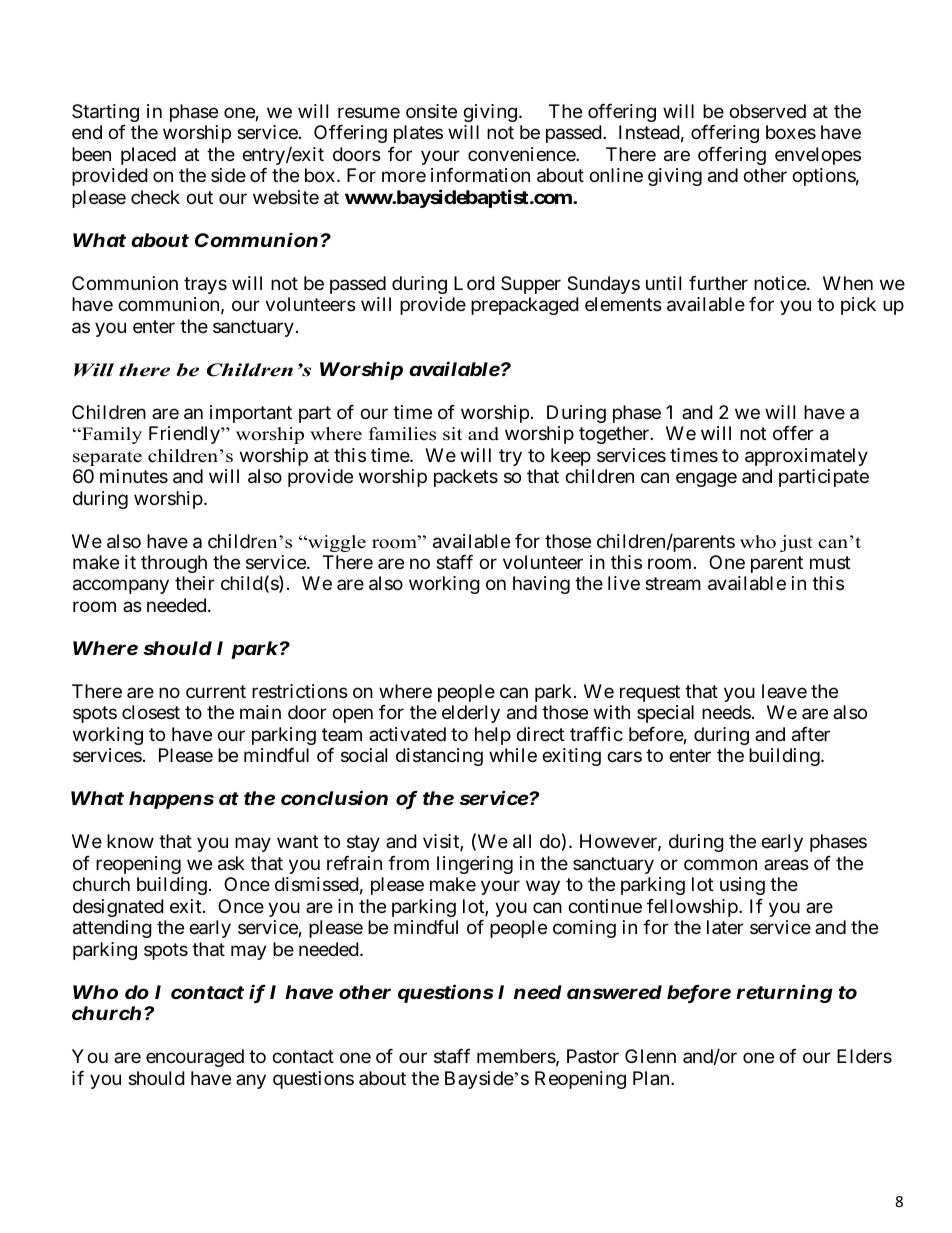 The image size is (952, 1233). I want to click on boxes, so click(791, 132).
